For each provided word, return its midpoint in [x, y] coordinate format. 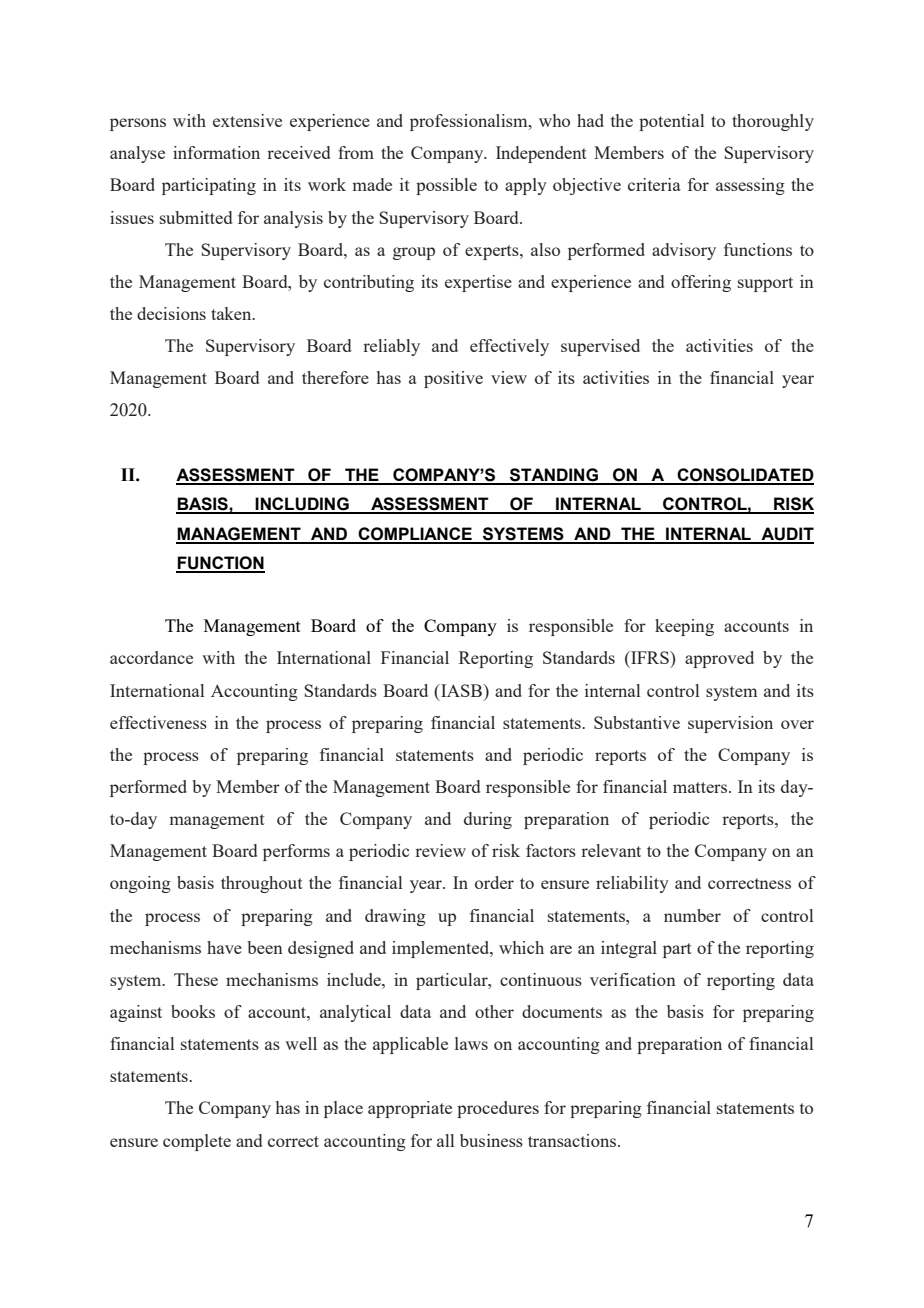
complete [197, 1142]
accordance [151, 657]
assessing [750, 186]
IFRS [650, 657]
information [216, 152]
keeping [684, 627]
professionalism [470, 122]
